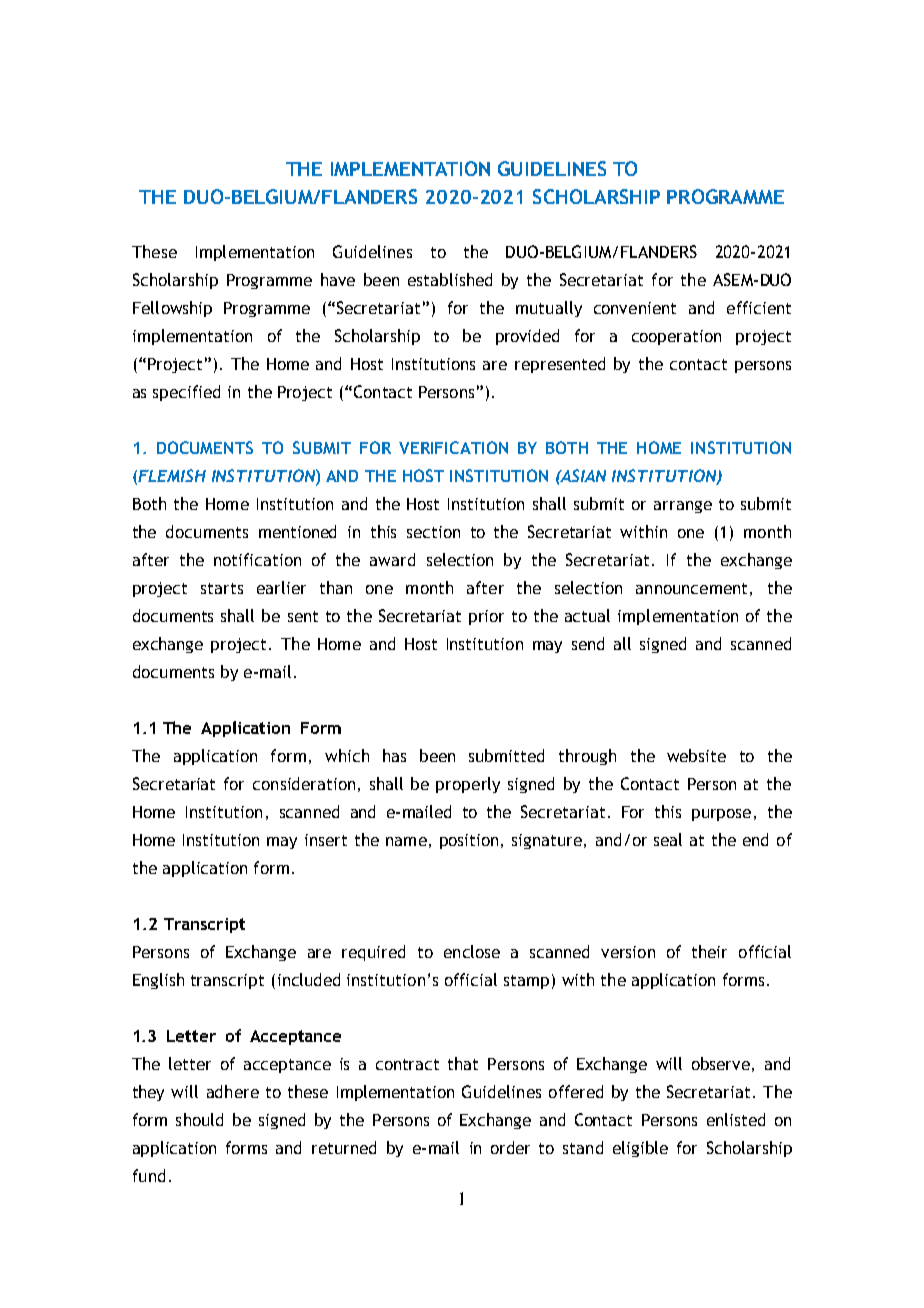 The width and height of the image is (924, 1308). Describe the element at coordinates (158, 981) in the image. I see `English` at that location.
